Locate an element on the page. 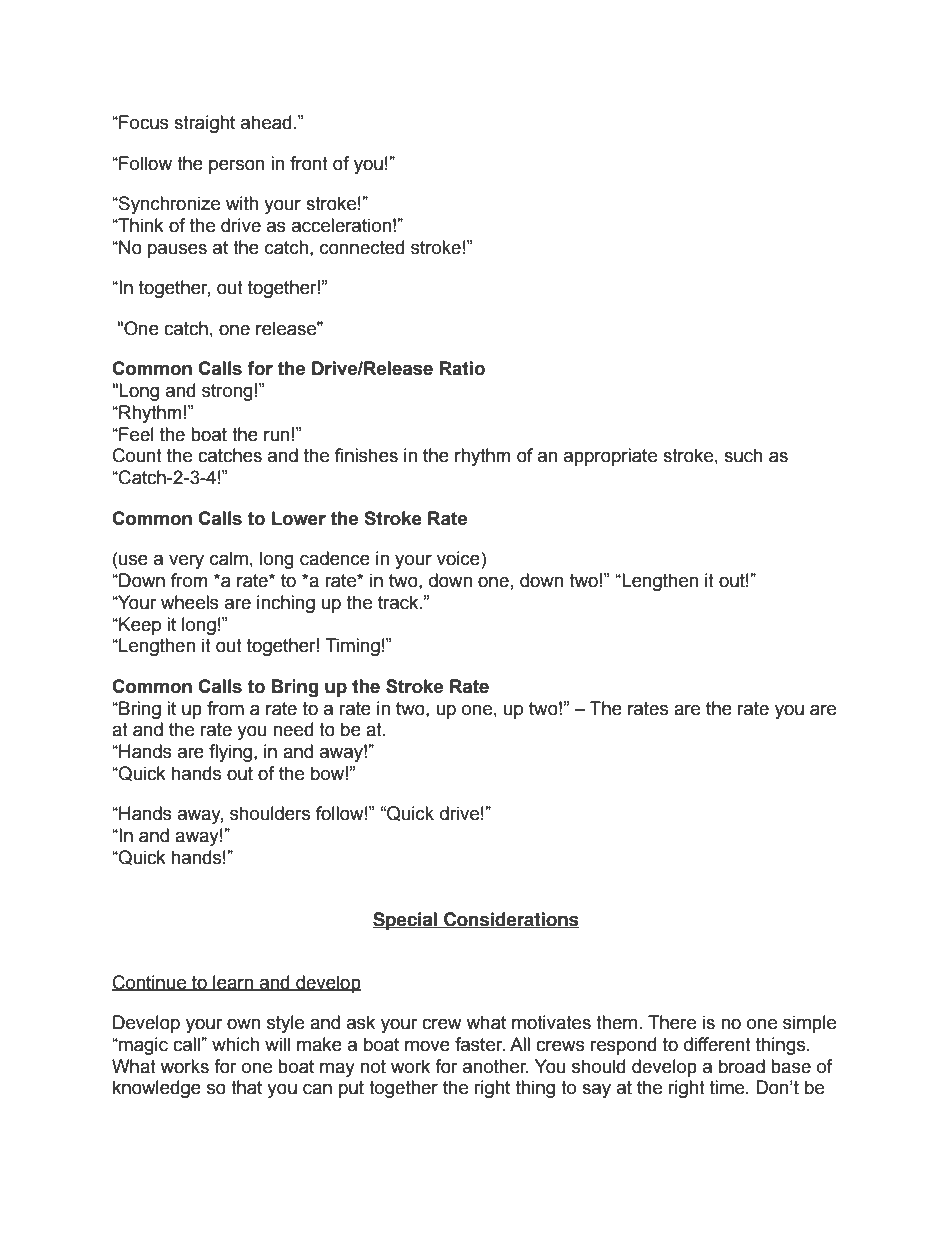 The width and height of the document is (952, 1233). Special is located at coordinates (406, 921).
